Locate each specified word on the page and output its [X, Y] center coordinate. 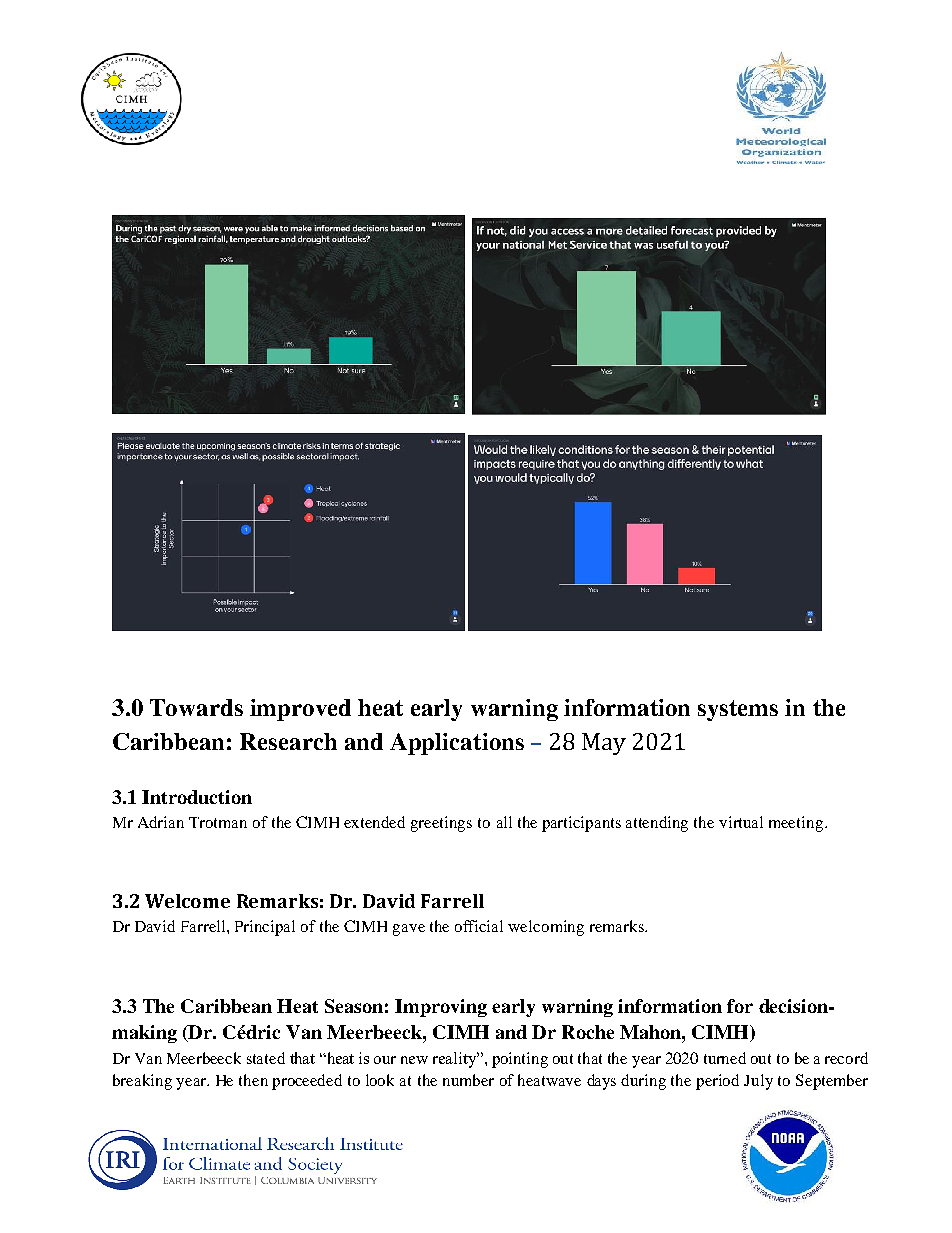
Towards [196, 707]
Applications [457, 744]
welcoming [546, 928]
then [253, 1080]
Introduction [197, 797]
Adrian [161, 822]
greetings [441, 824]
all [504, 822]
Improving [441, 1008]
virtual [741, 822]
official [479, 926]
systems [738, 710]
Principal [265, 928]
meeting [797, 824]
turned [725, 1058]
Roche [588, 1032]
